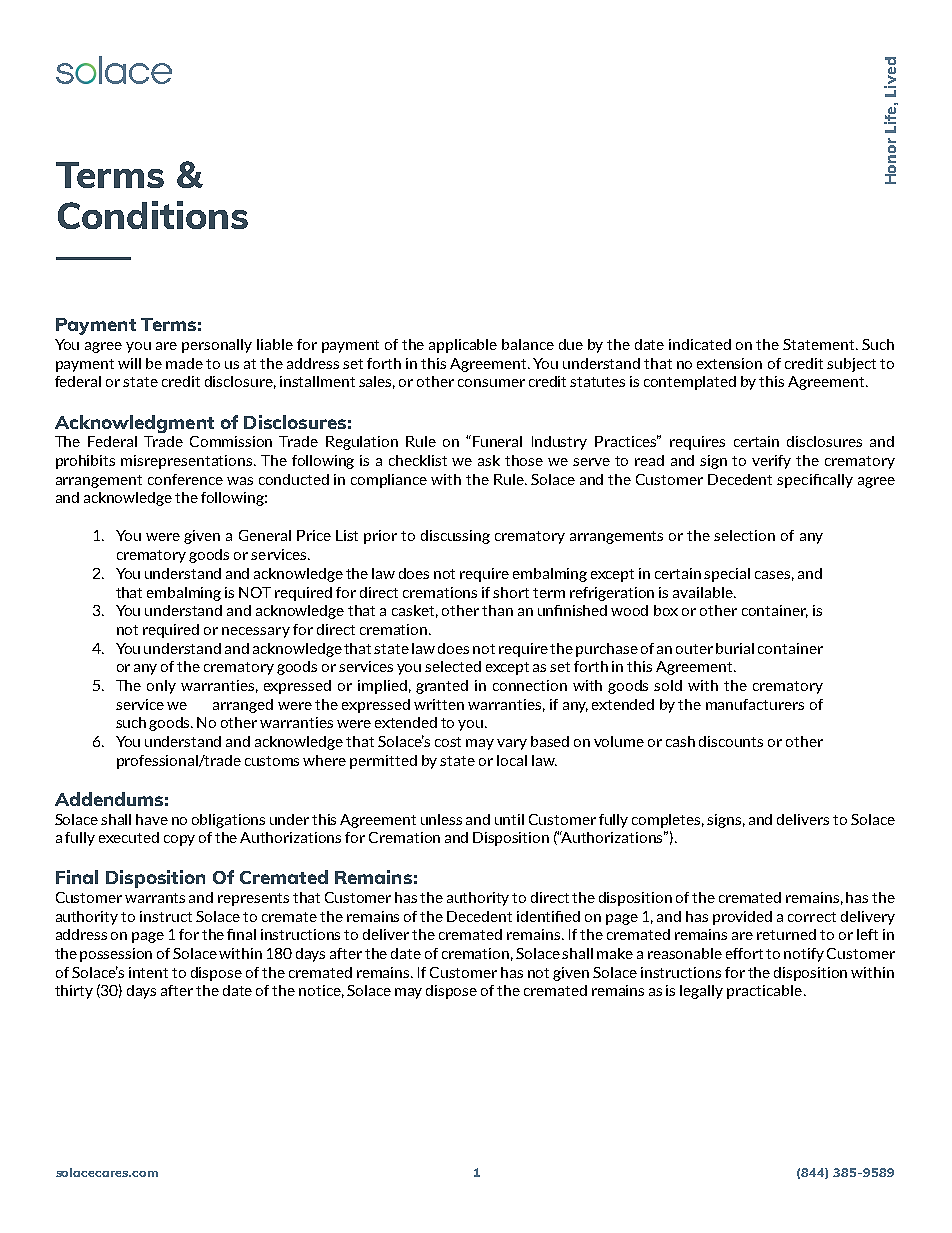  What do you see at coordinates (448, 742) in the screenshot?
I see `cost` at bounding box center [448, 742].
